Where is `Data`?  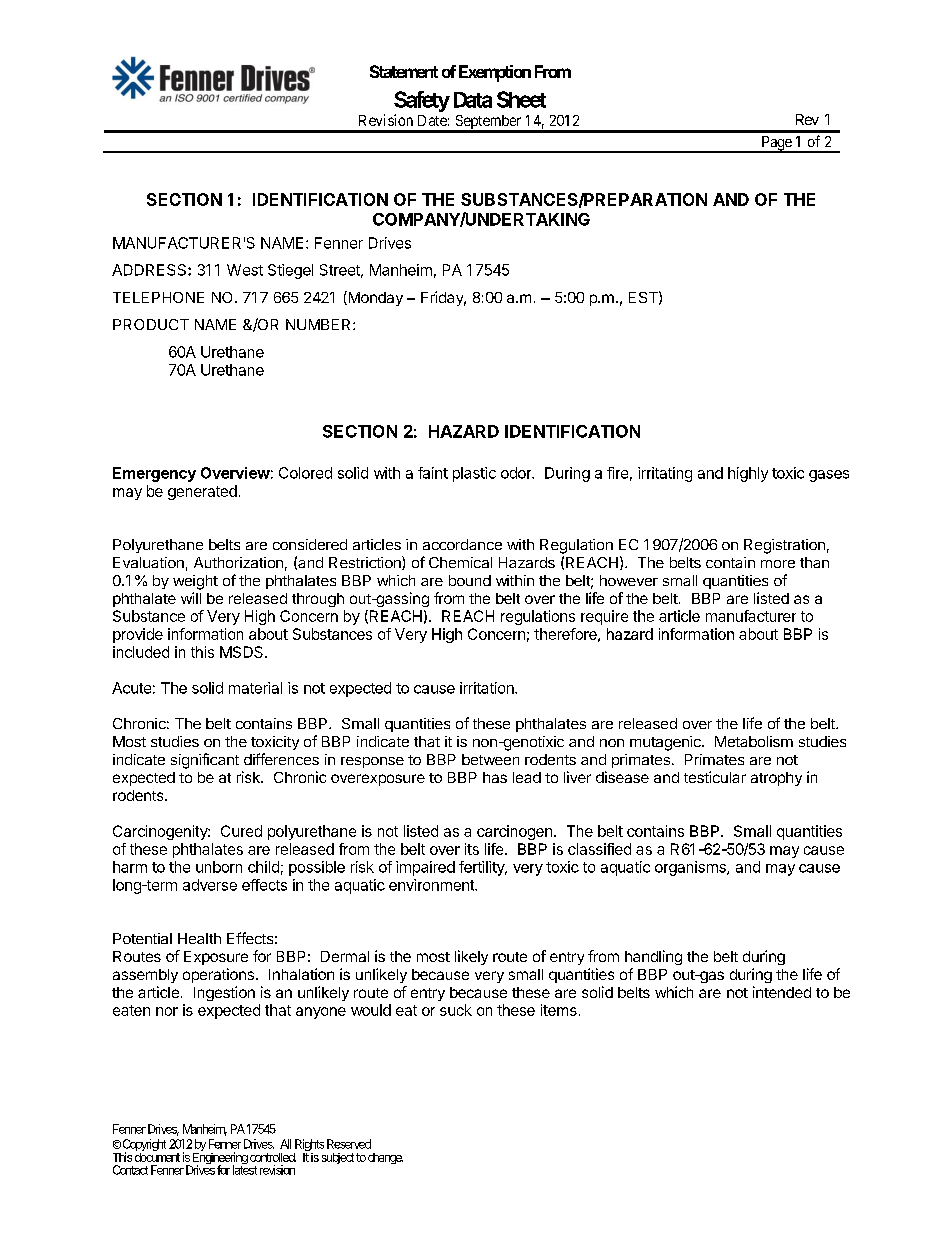 Data is located at coordinates (473, 100).
